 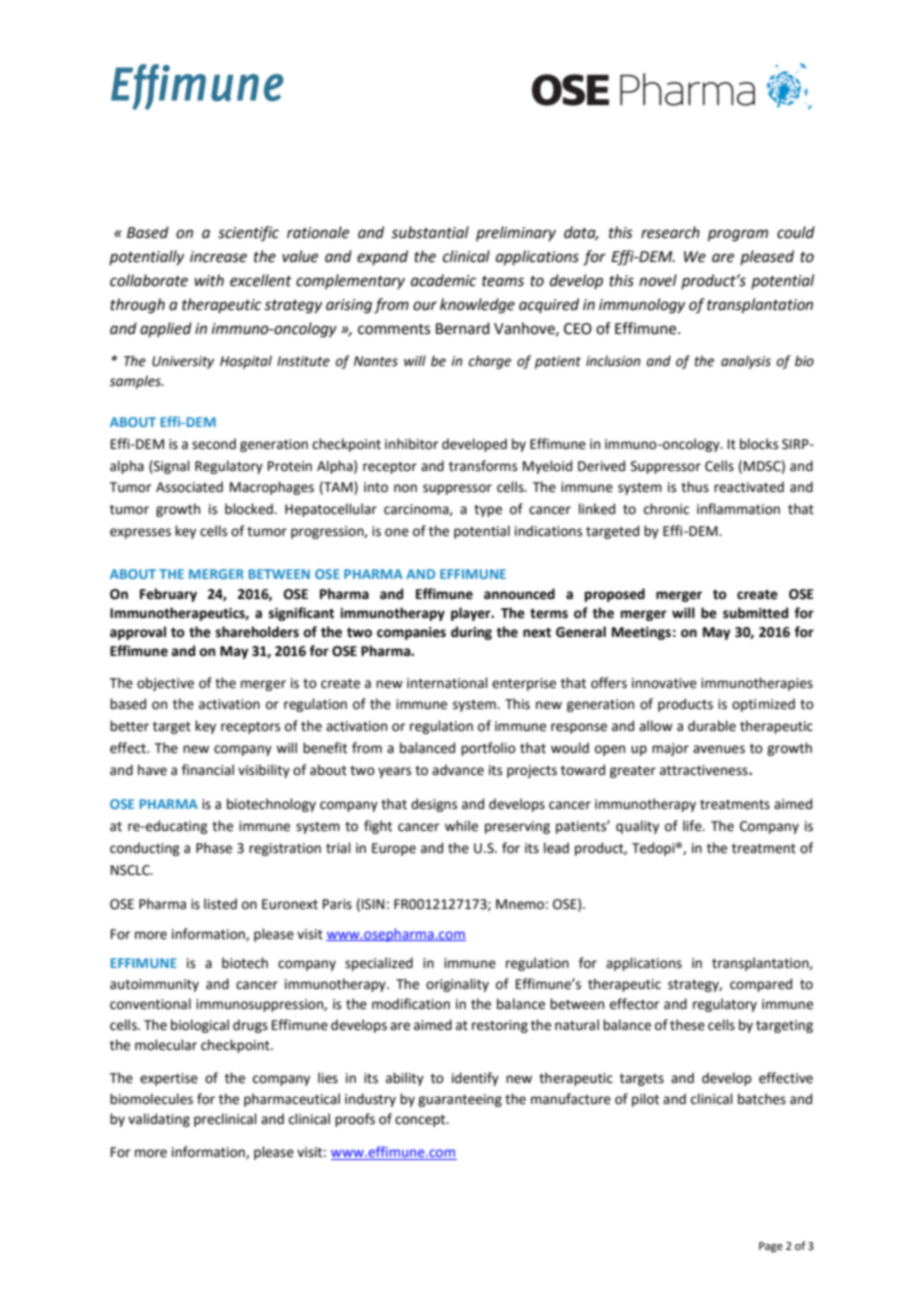 What do you see at coordinates (719, 749) in the image?
I see `avenues` at bounding box center [719, 749].
